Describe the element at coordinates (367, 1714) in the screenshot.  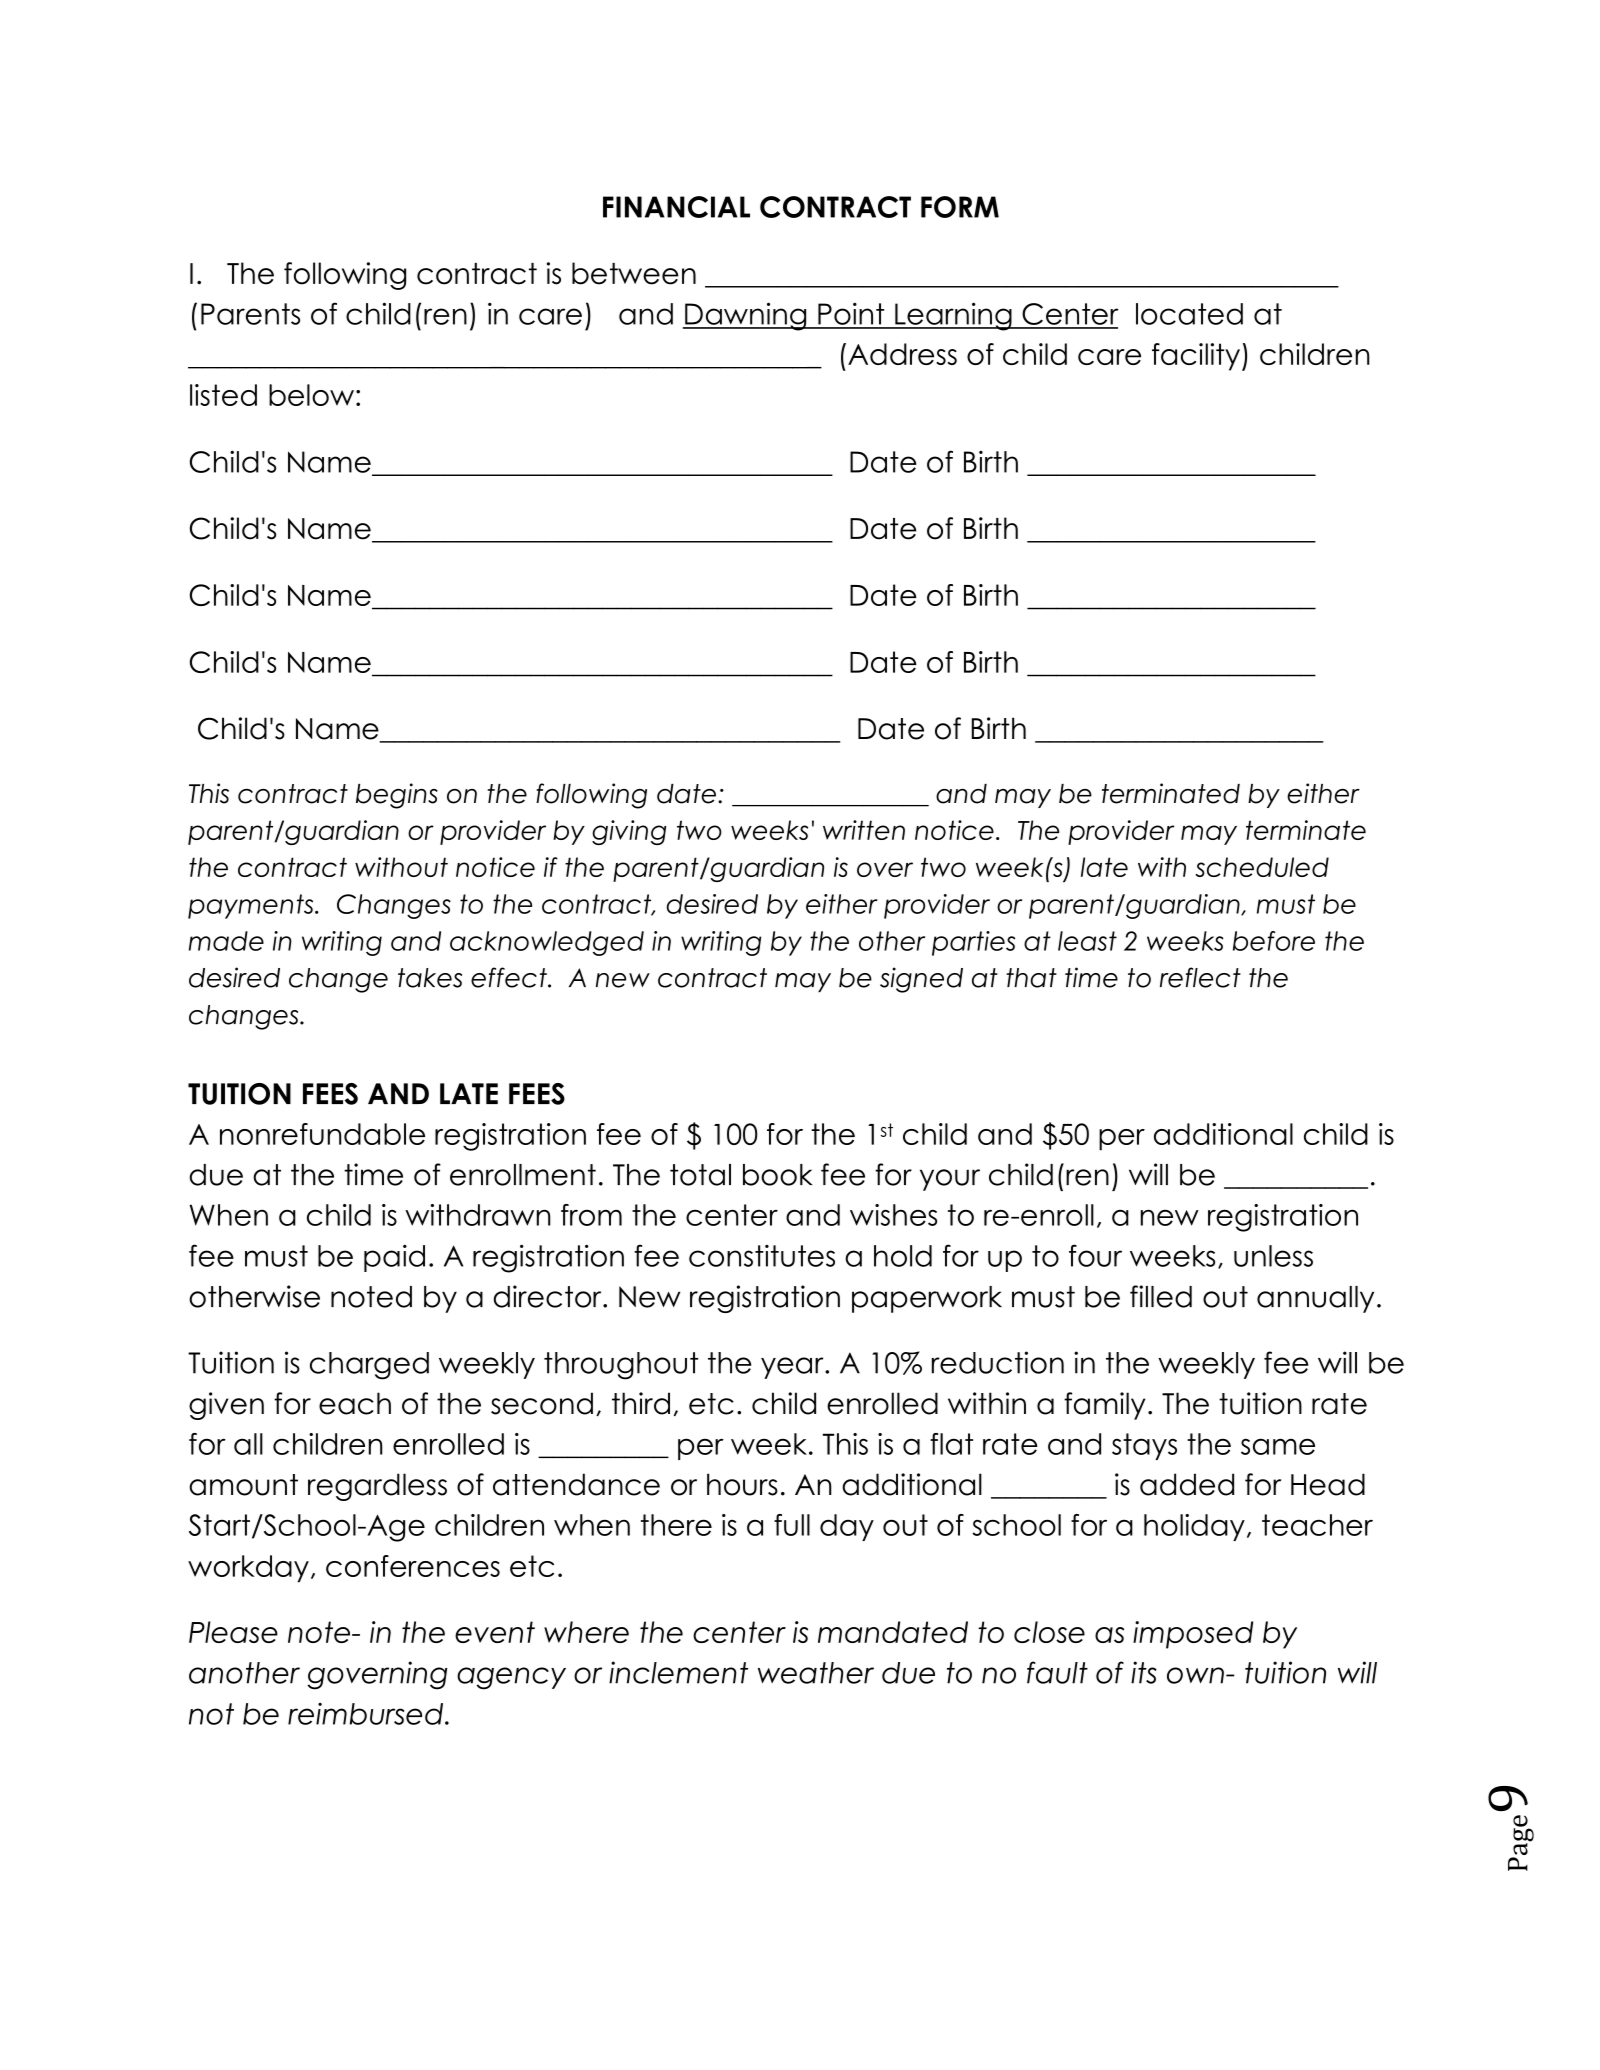
I see `reimbursed` at that location.
